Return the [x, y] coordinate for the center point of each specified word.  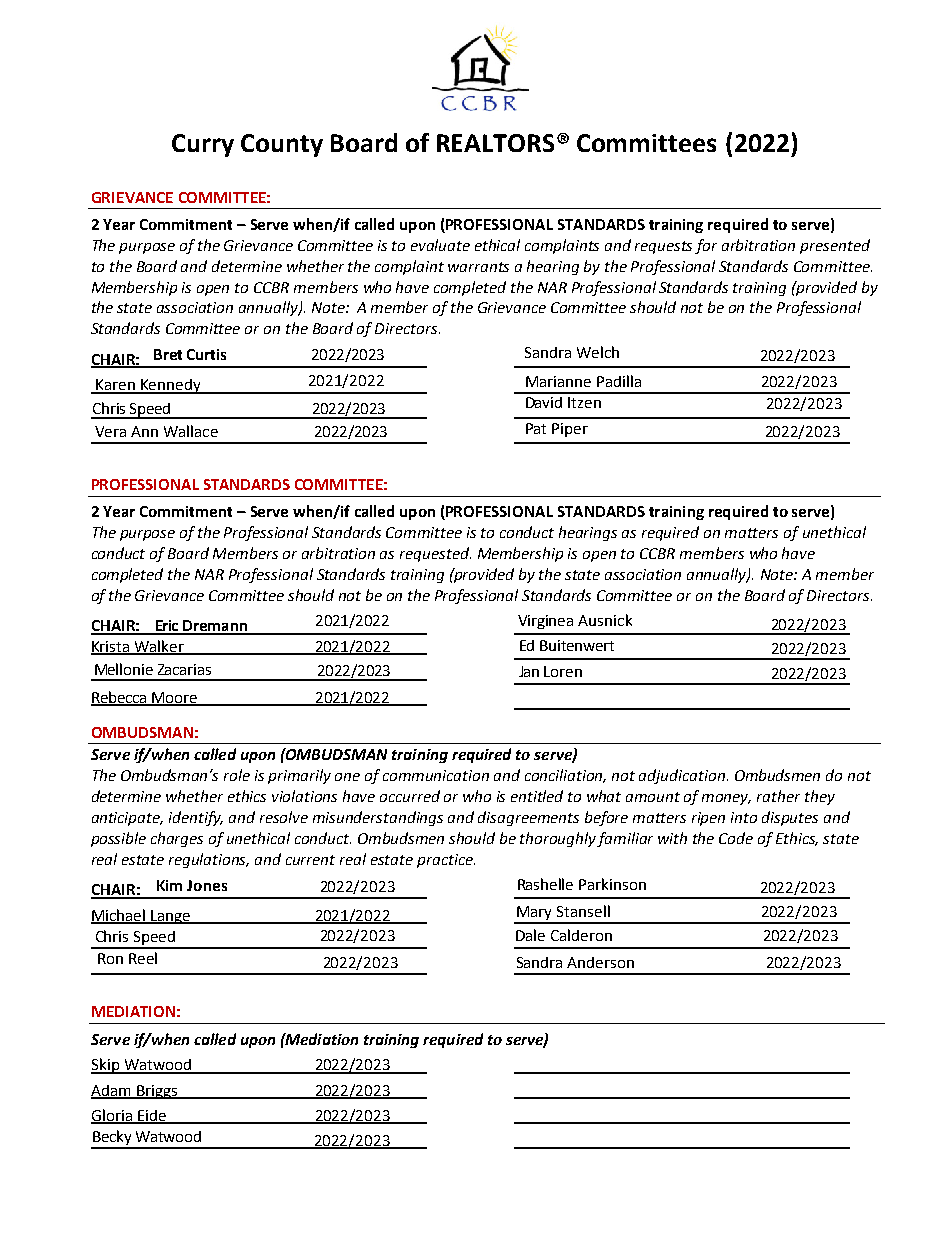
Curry [203, 145]
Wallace [191, 431]
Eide [152, 1116]
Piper [570, 430]
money [726, 799]
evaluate [440, 245]
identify [196, 818]
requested [435, 554]
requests [665, 247]
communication [436, 775]
